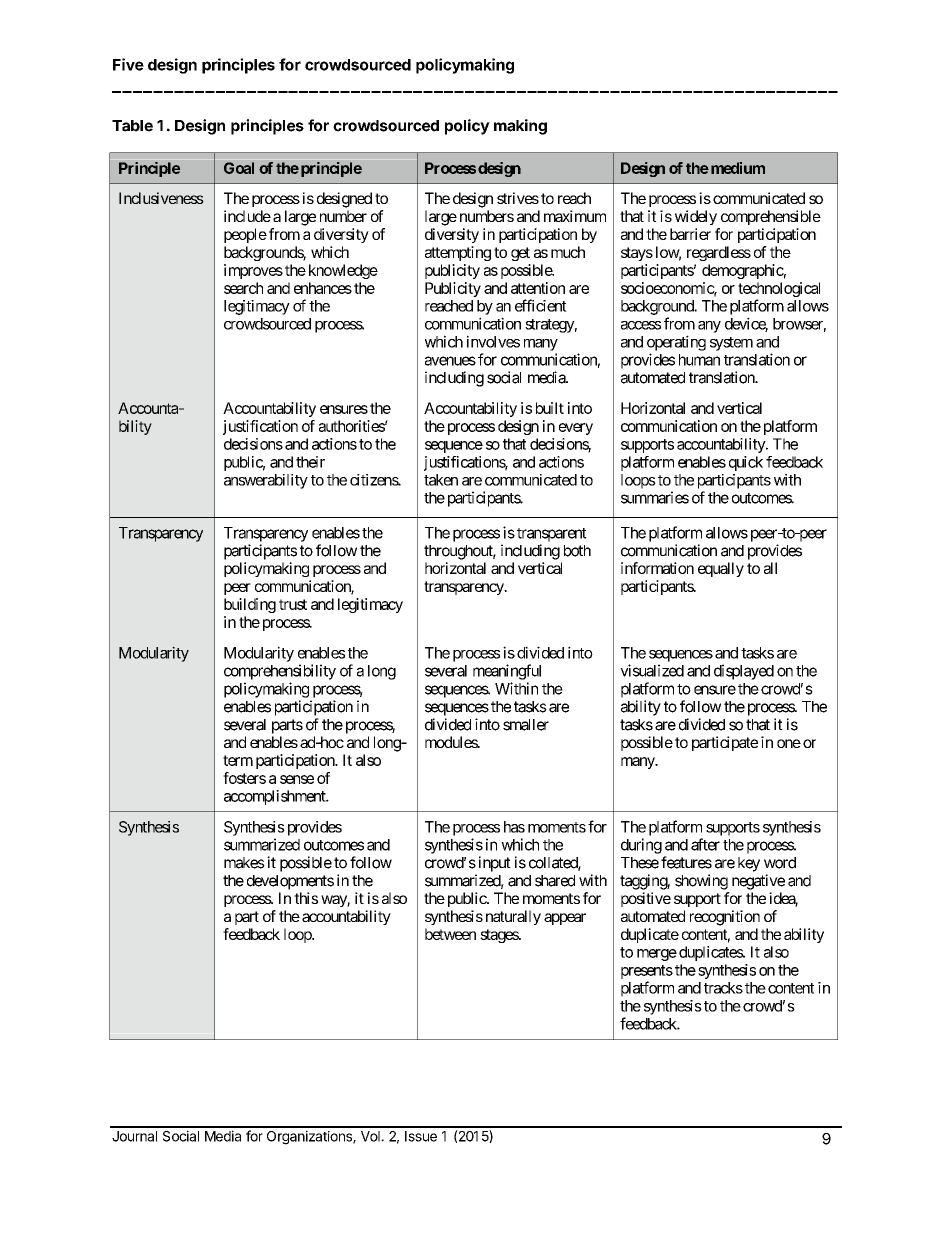  What do you see at coordinates (132, 126) in the screenshot?
I see `Table` at bounding box center [132, 126].
